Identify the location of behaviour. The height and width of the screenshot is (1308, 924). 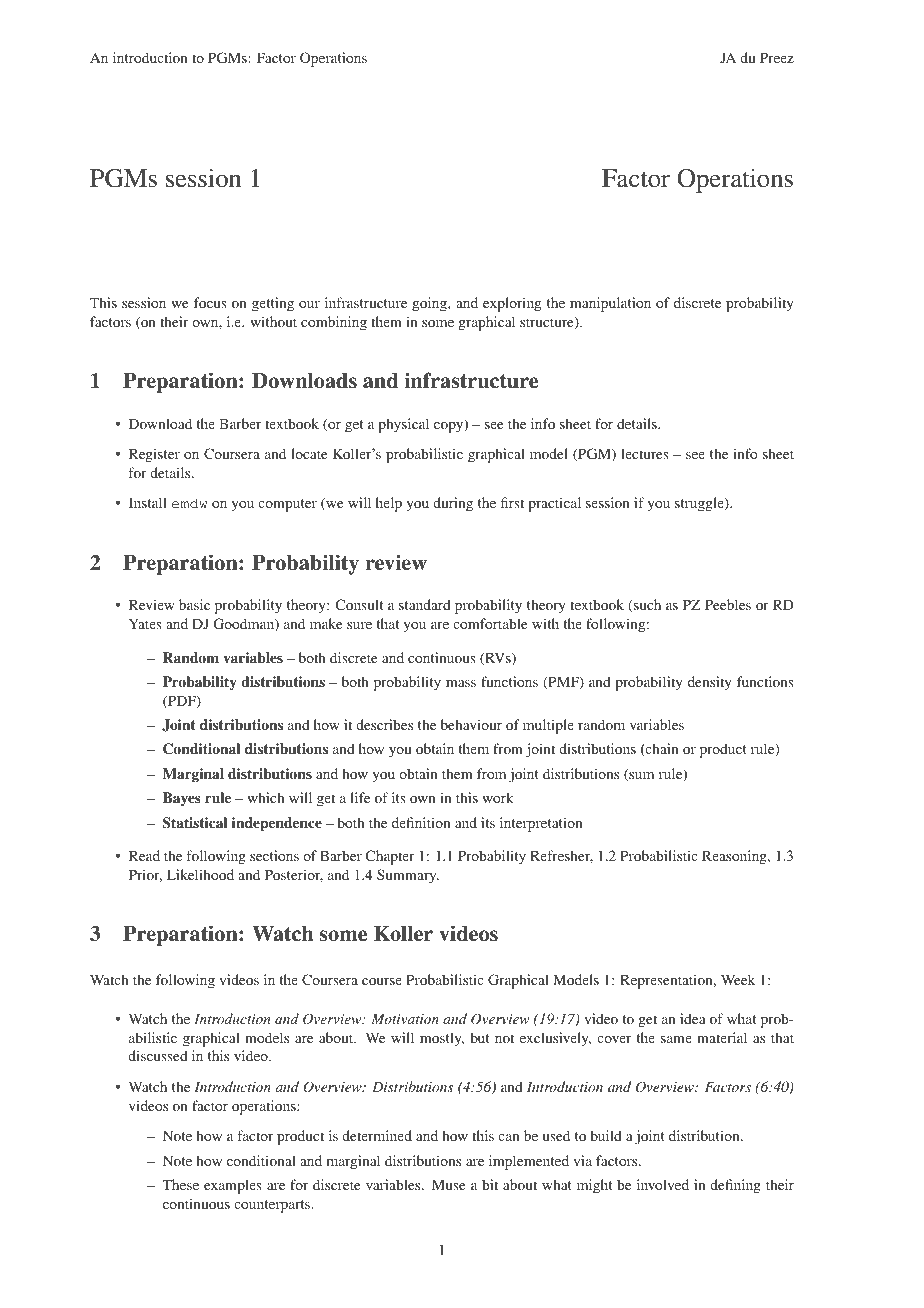
(471, 724).
